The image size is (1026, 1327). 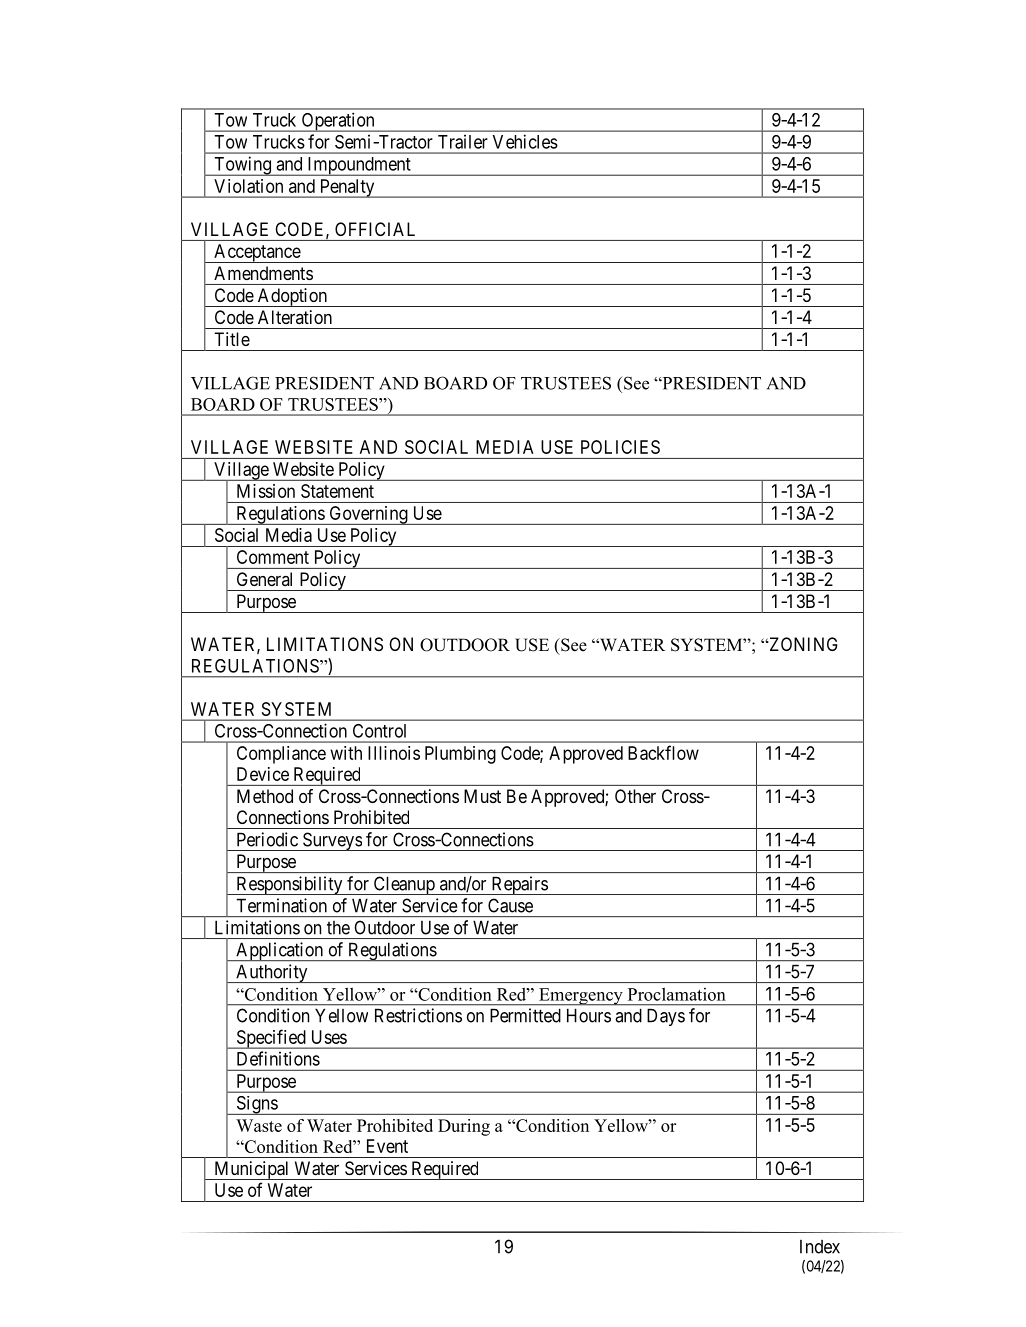 What do you see at coordinates (347, 188) in the page?
I see `Penalty` at bounding box center [347, 188].
